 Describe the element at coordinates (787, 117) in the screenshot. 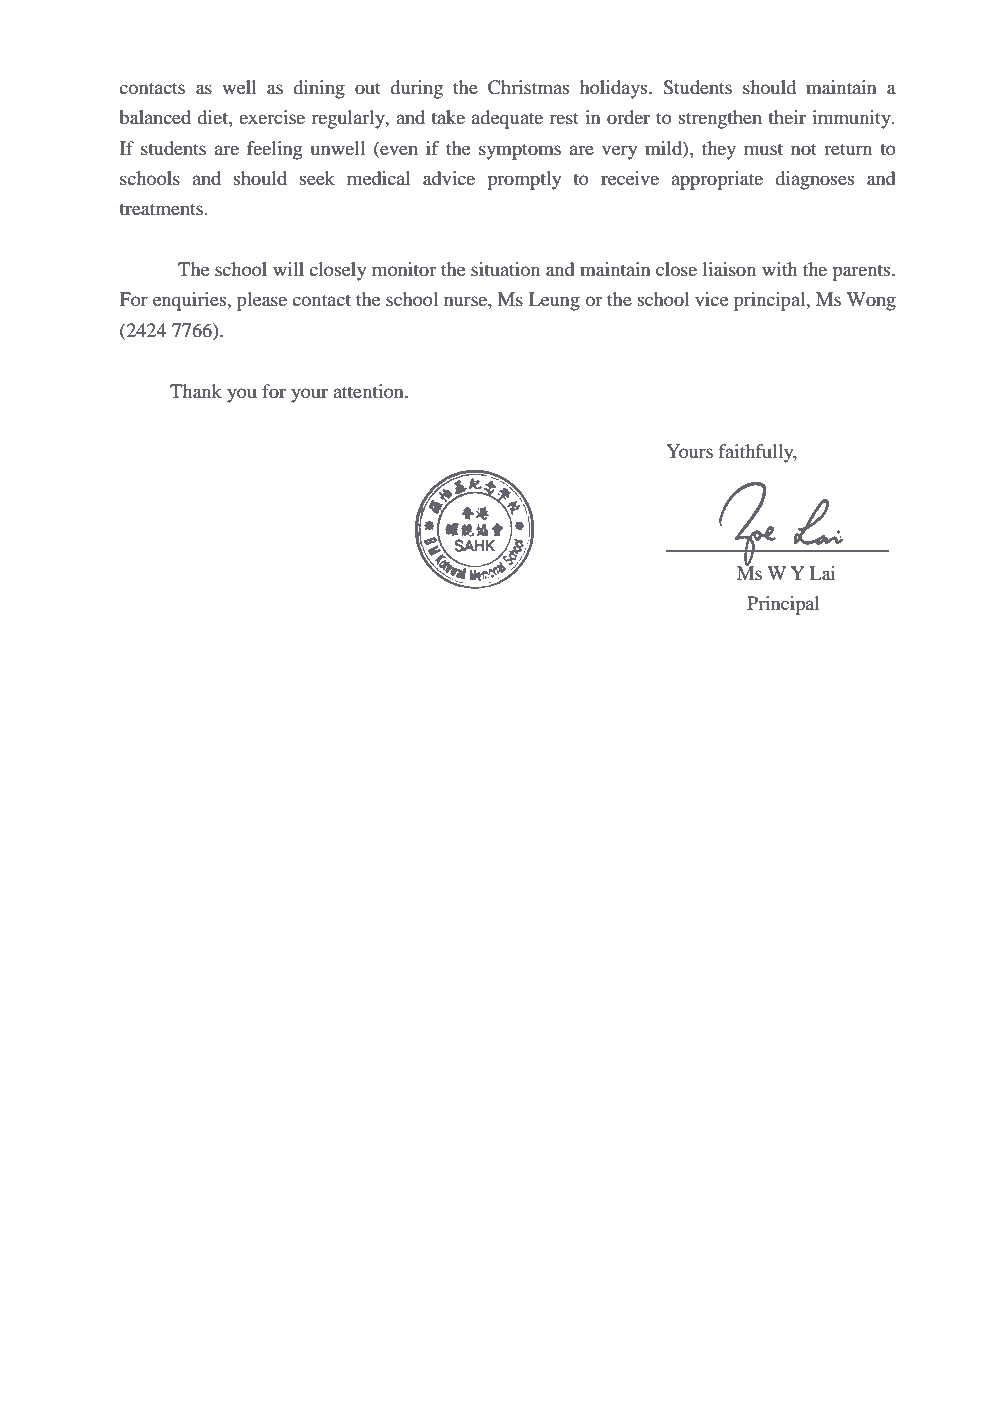

I see `their` at that location.
